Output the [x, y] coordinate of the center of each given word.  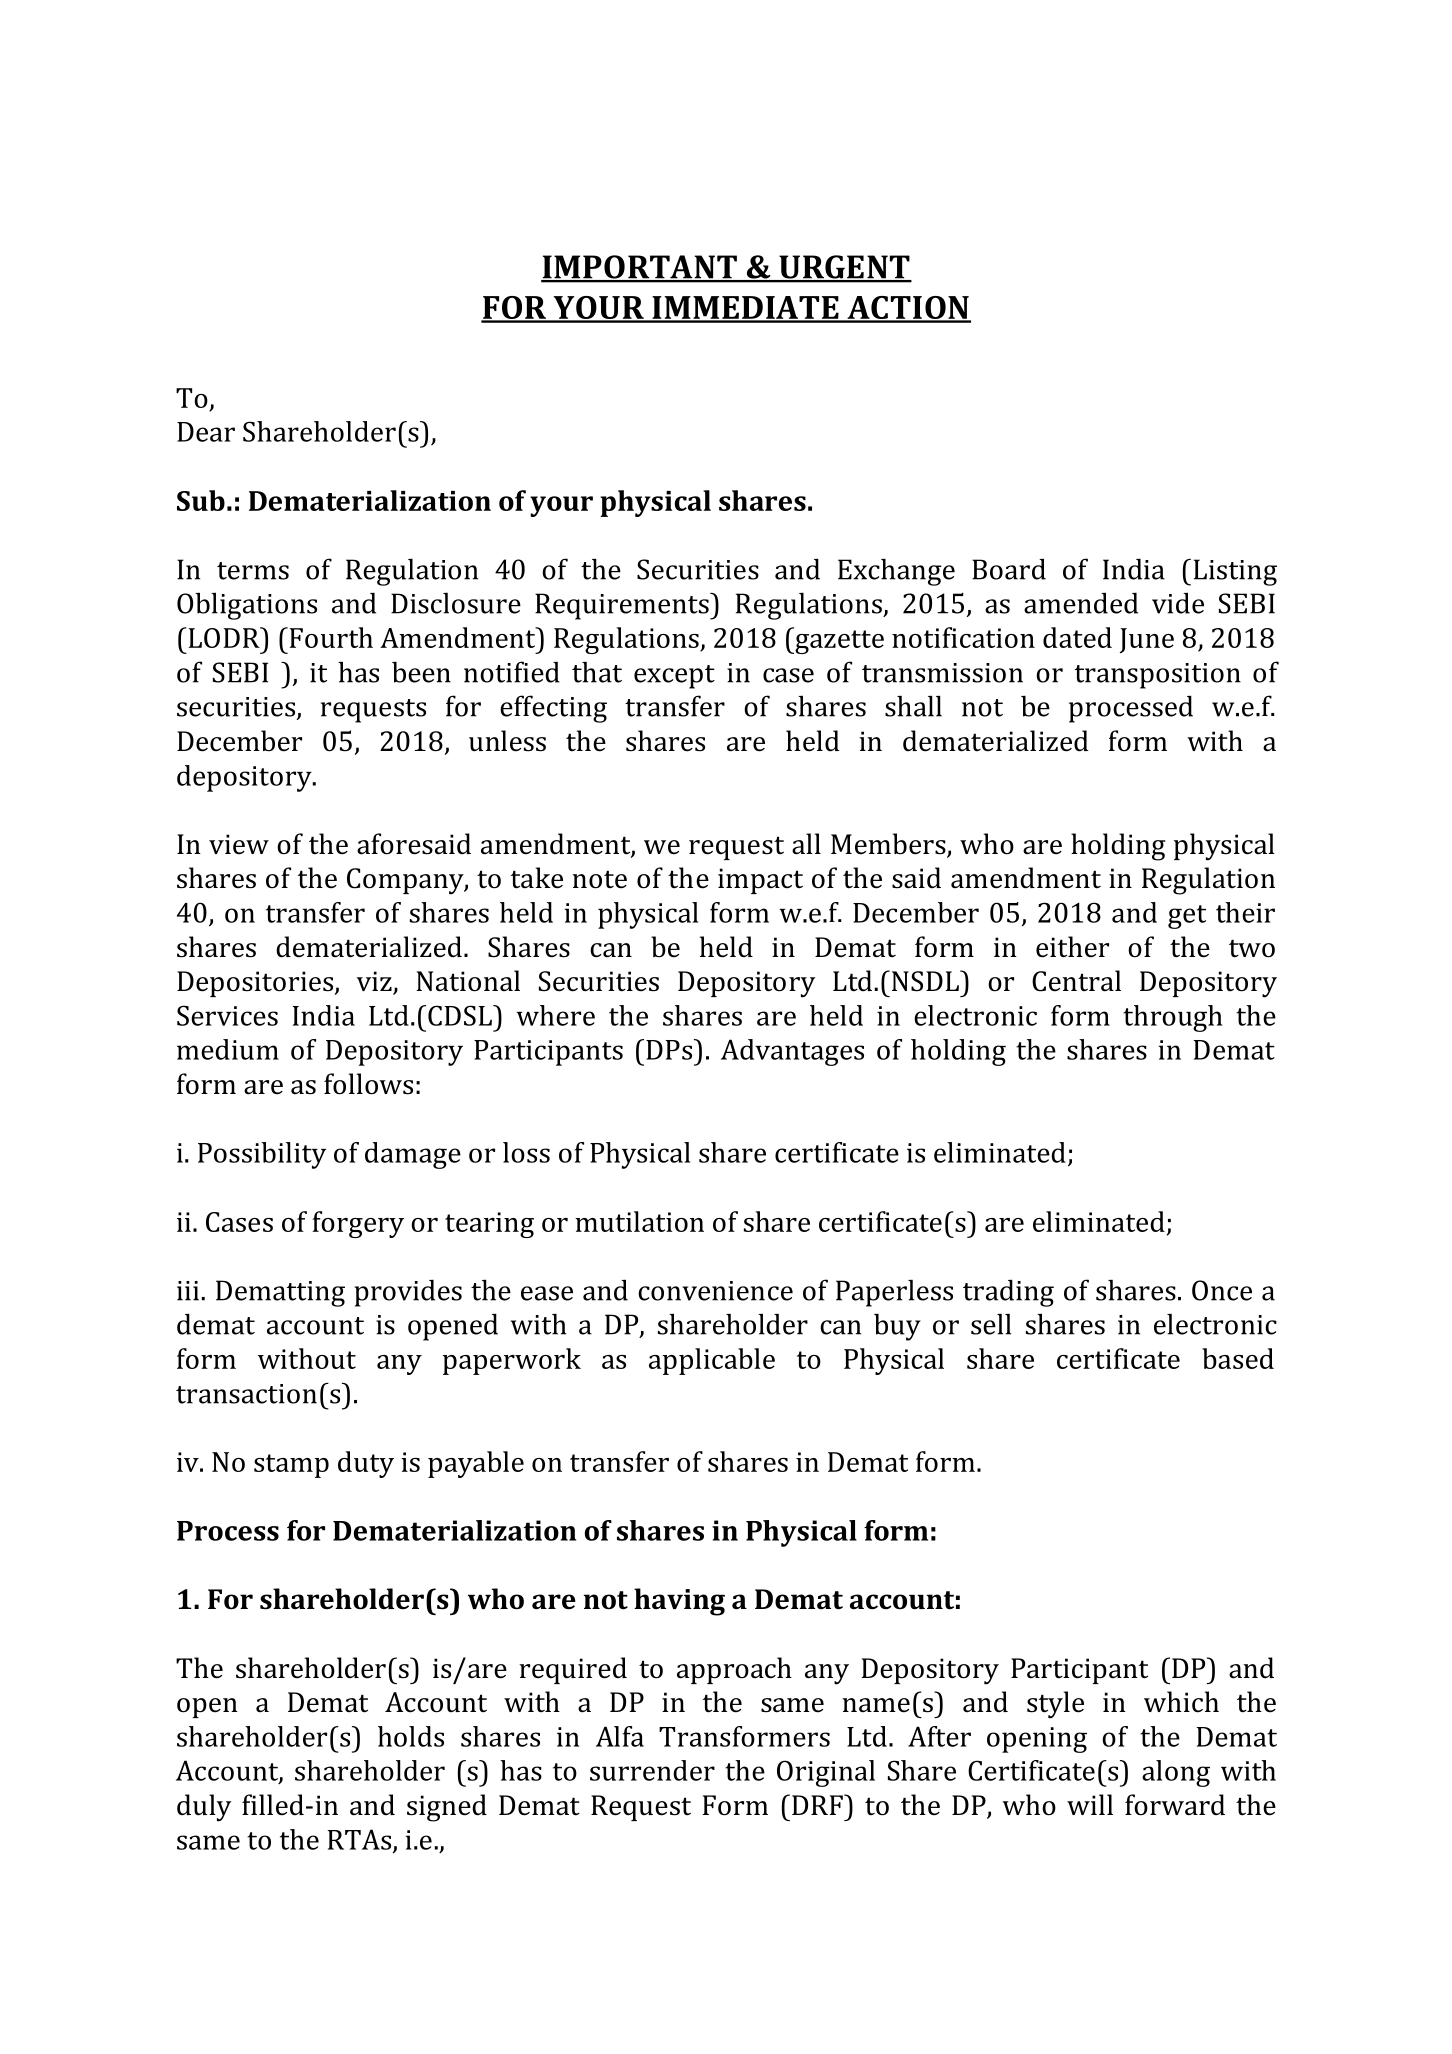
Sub [201, 500]
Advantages [792, 1052]
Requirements [623, 606]
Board [1009, 569]
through [1172, 1018]
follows [368, 1084]
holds [411, 1736]
